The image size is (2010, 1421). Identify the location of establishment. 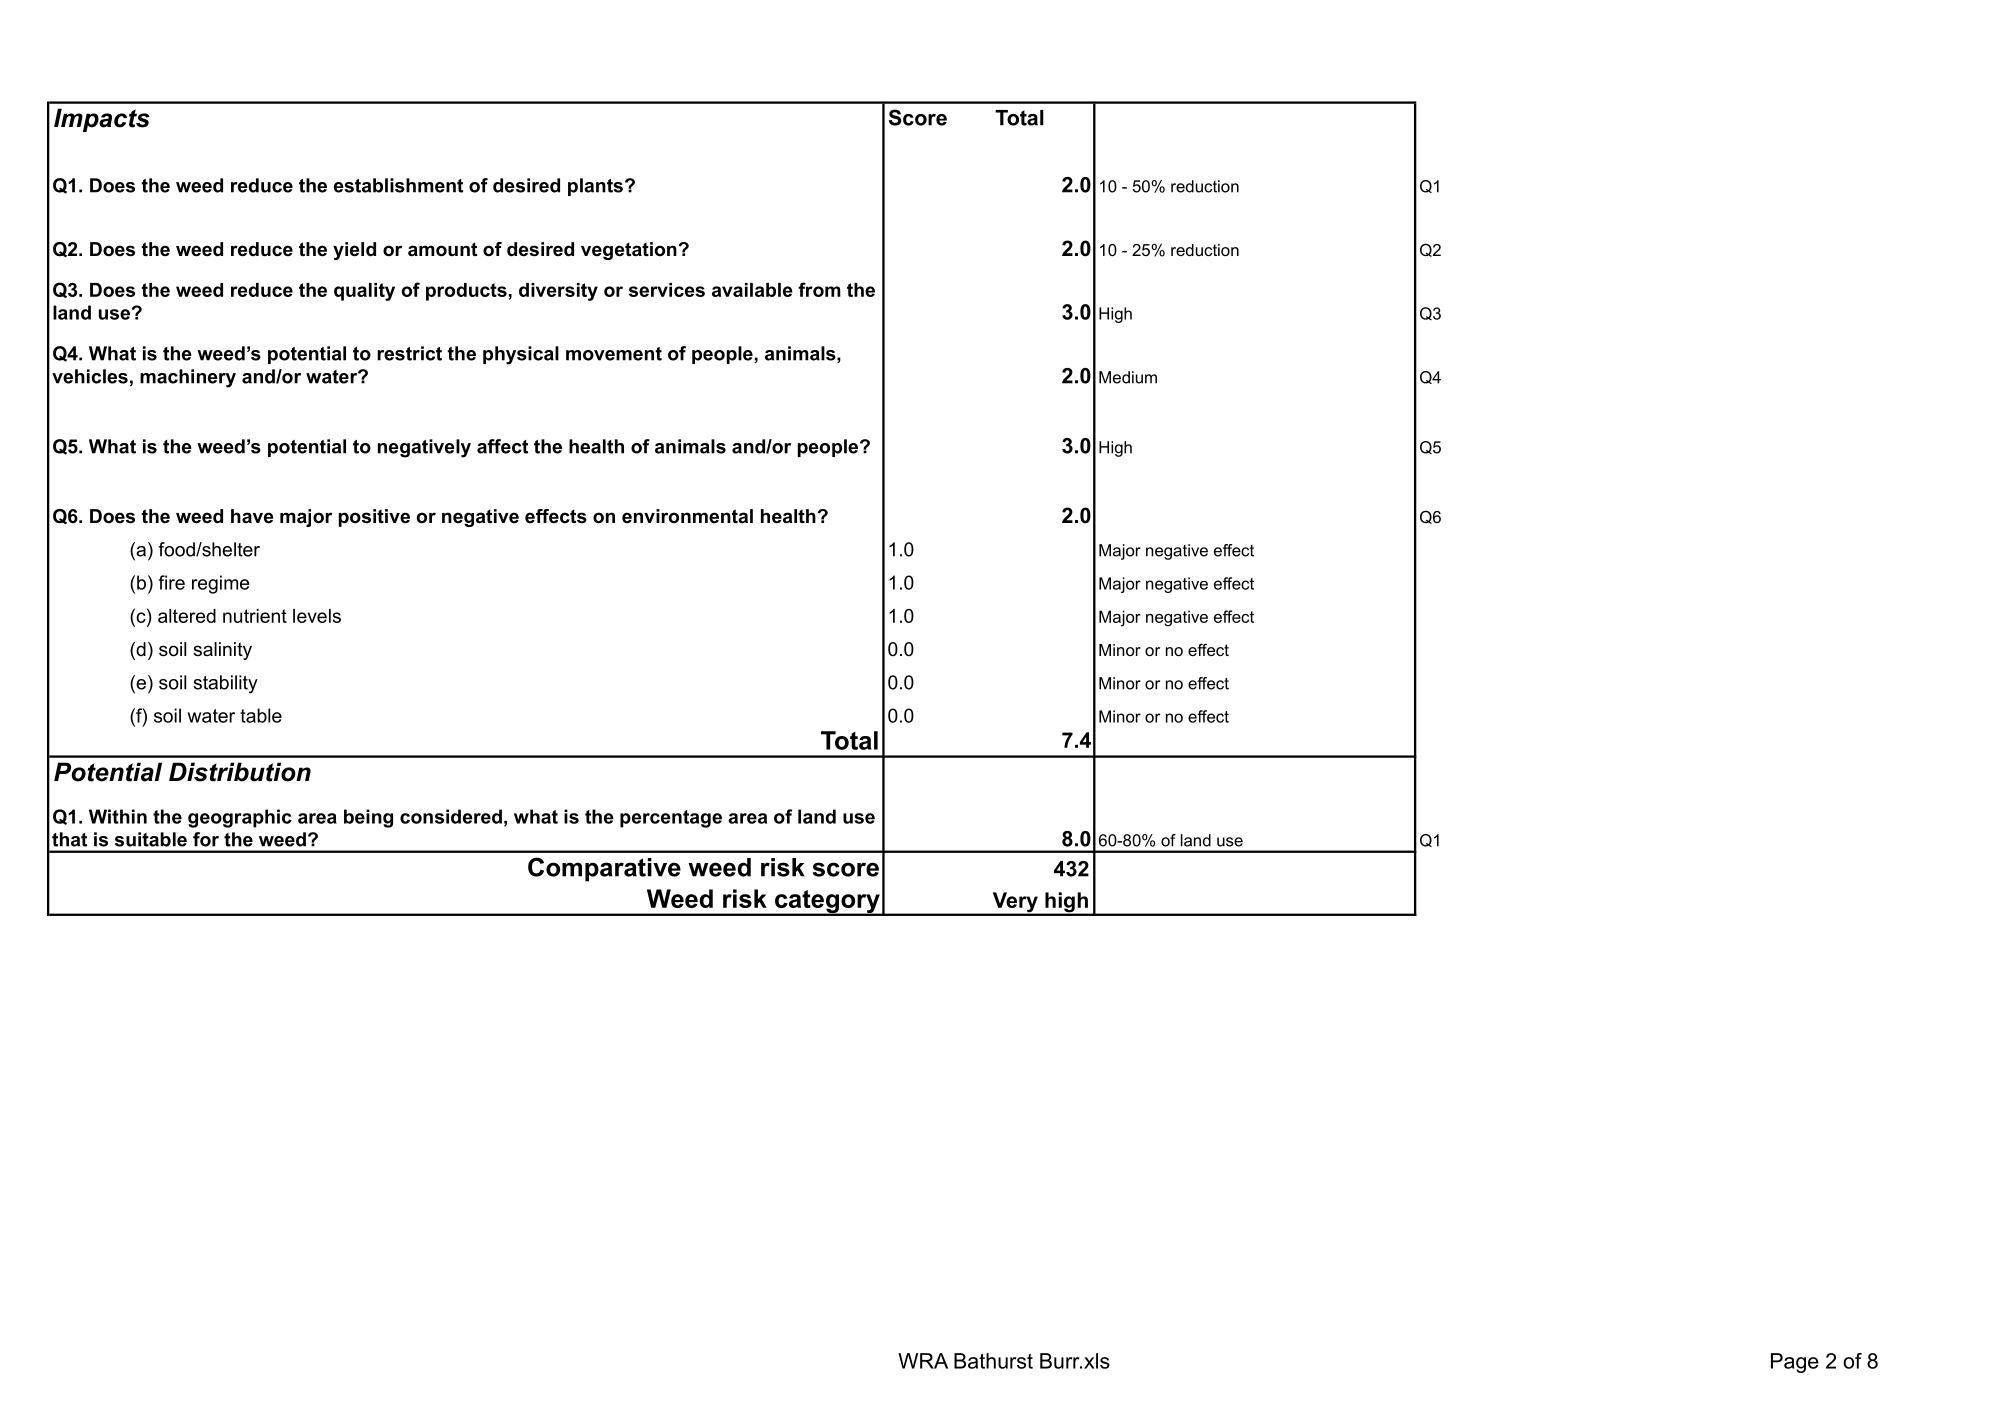
(398, 185).
